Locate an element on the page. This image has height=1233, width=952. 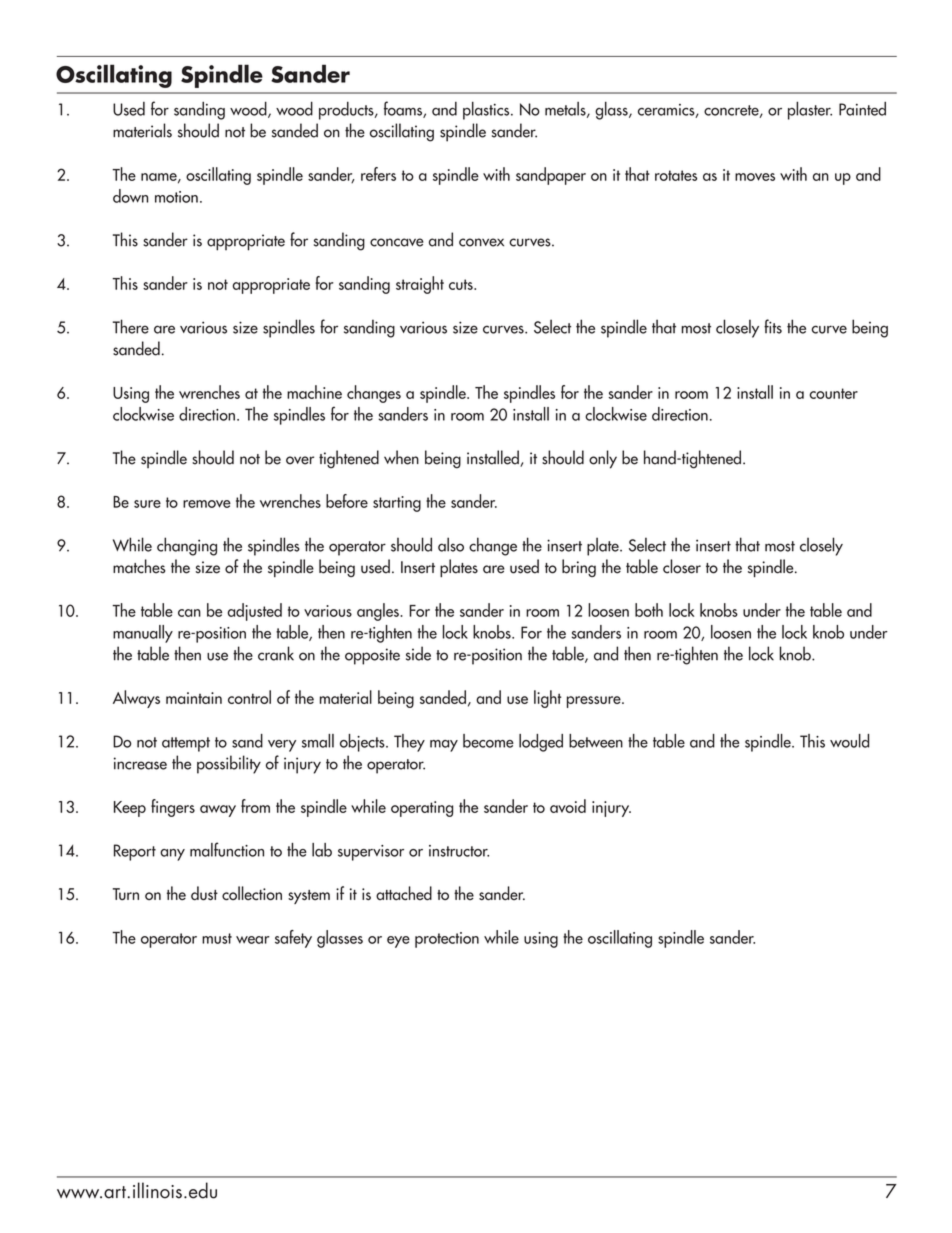
plastics is located at coordinates (487, 110).
